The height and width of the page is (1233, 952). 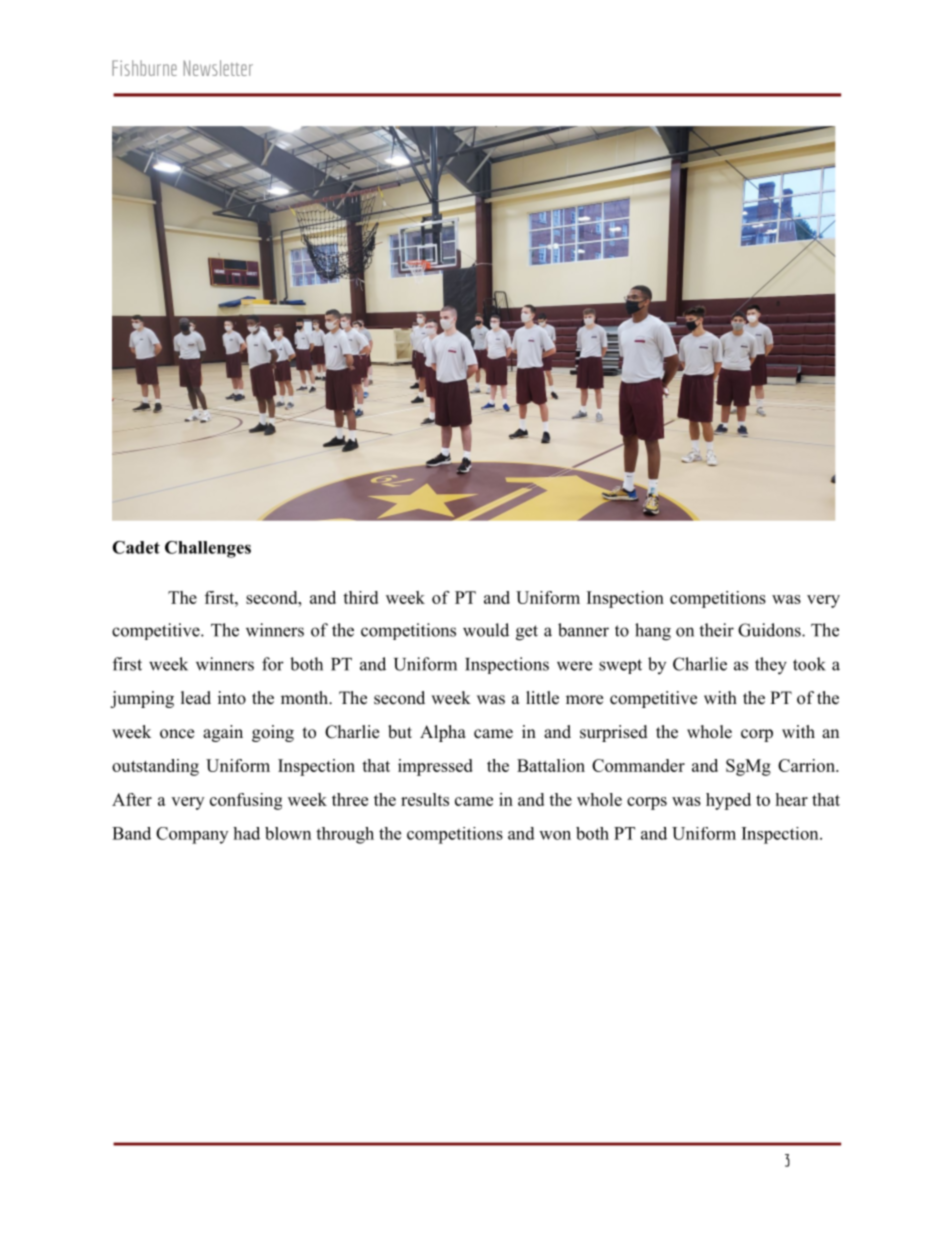 I want to click on hyped, so click(x=728, y=801).
